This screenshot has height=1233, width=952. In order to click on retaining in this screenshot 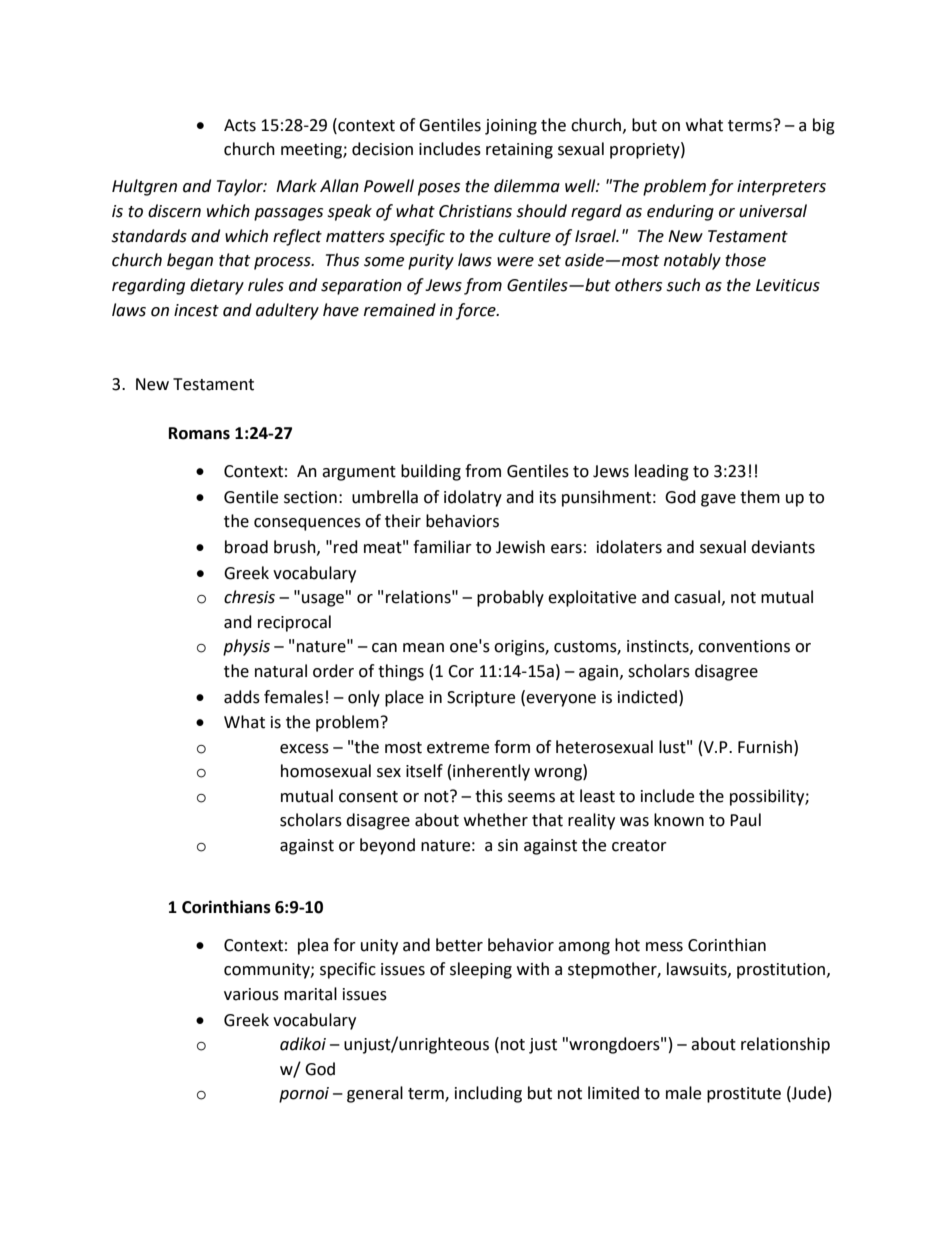, I will do `click(519, 151)`.
